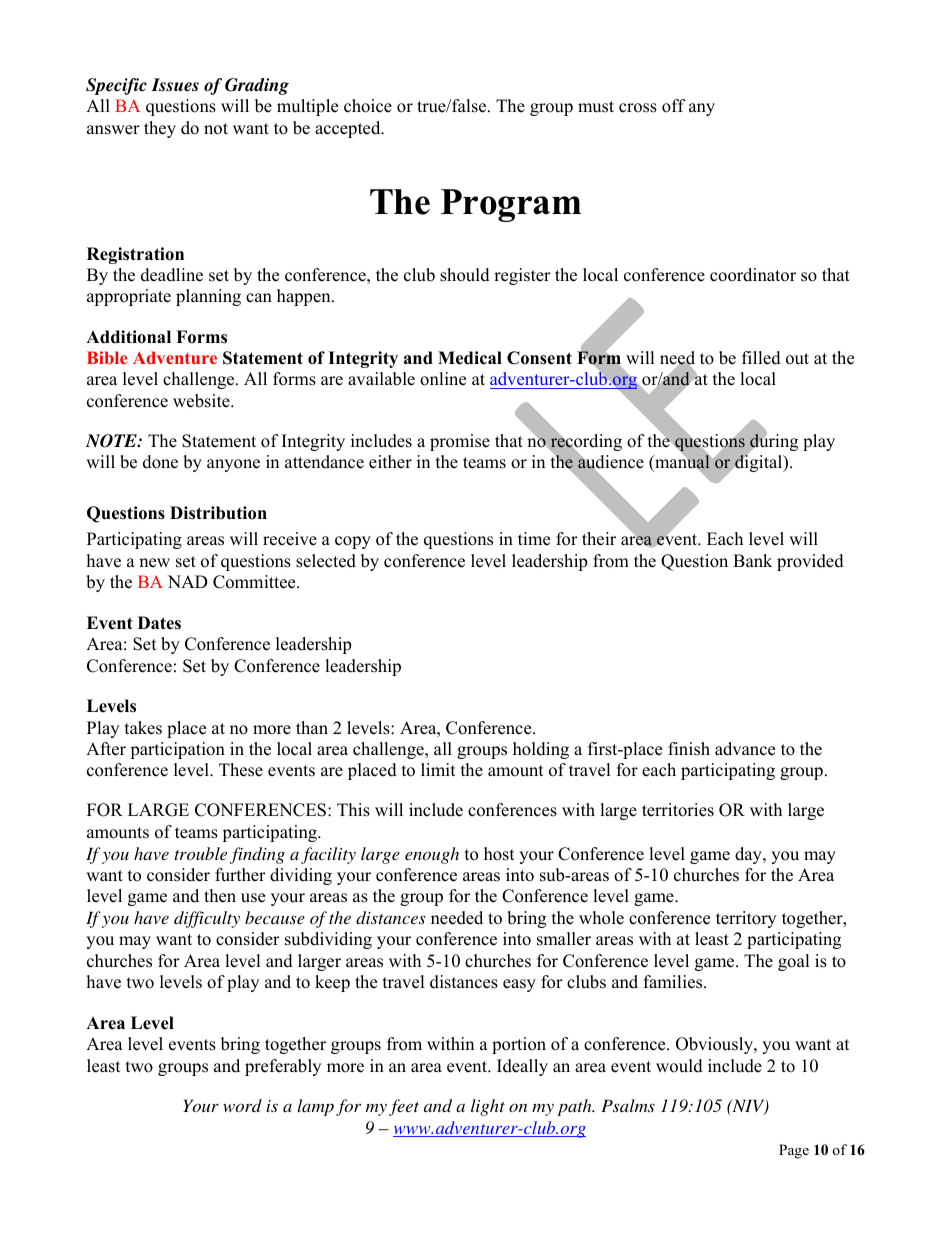  What do you see at coordinates (438, 769) in the document?
I see `limit` at bounding box center [438, 769].
